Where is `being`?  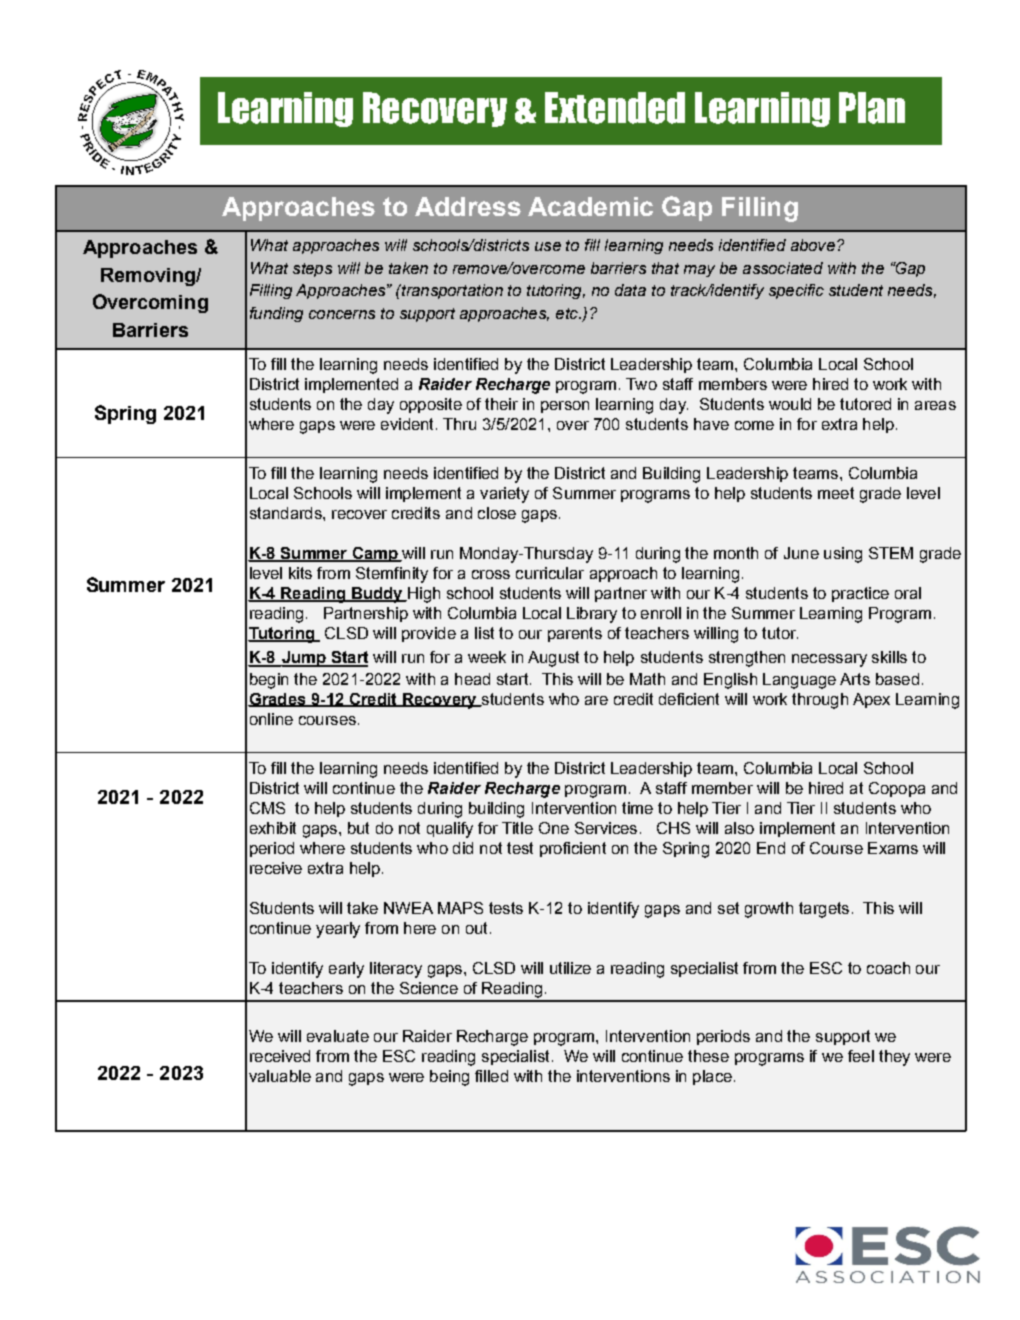 being is located at coordinates (449, 1078).
